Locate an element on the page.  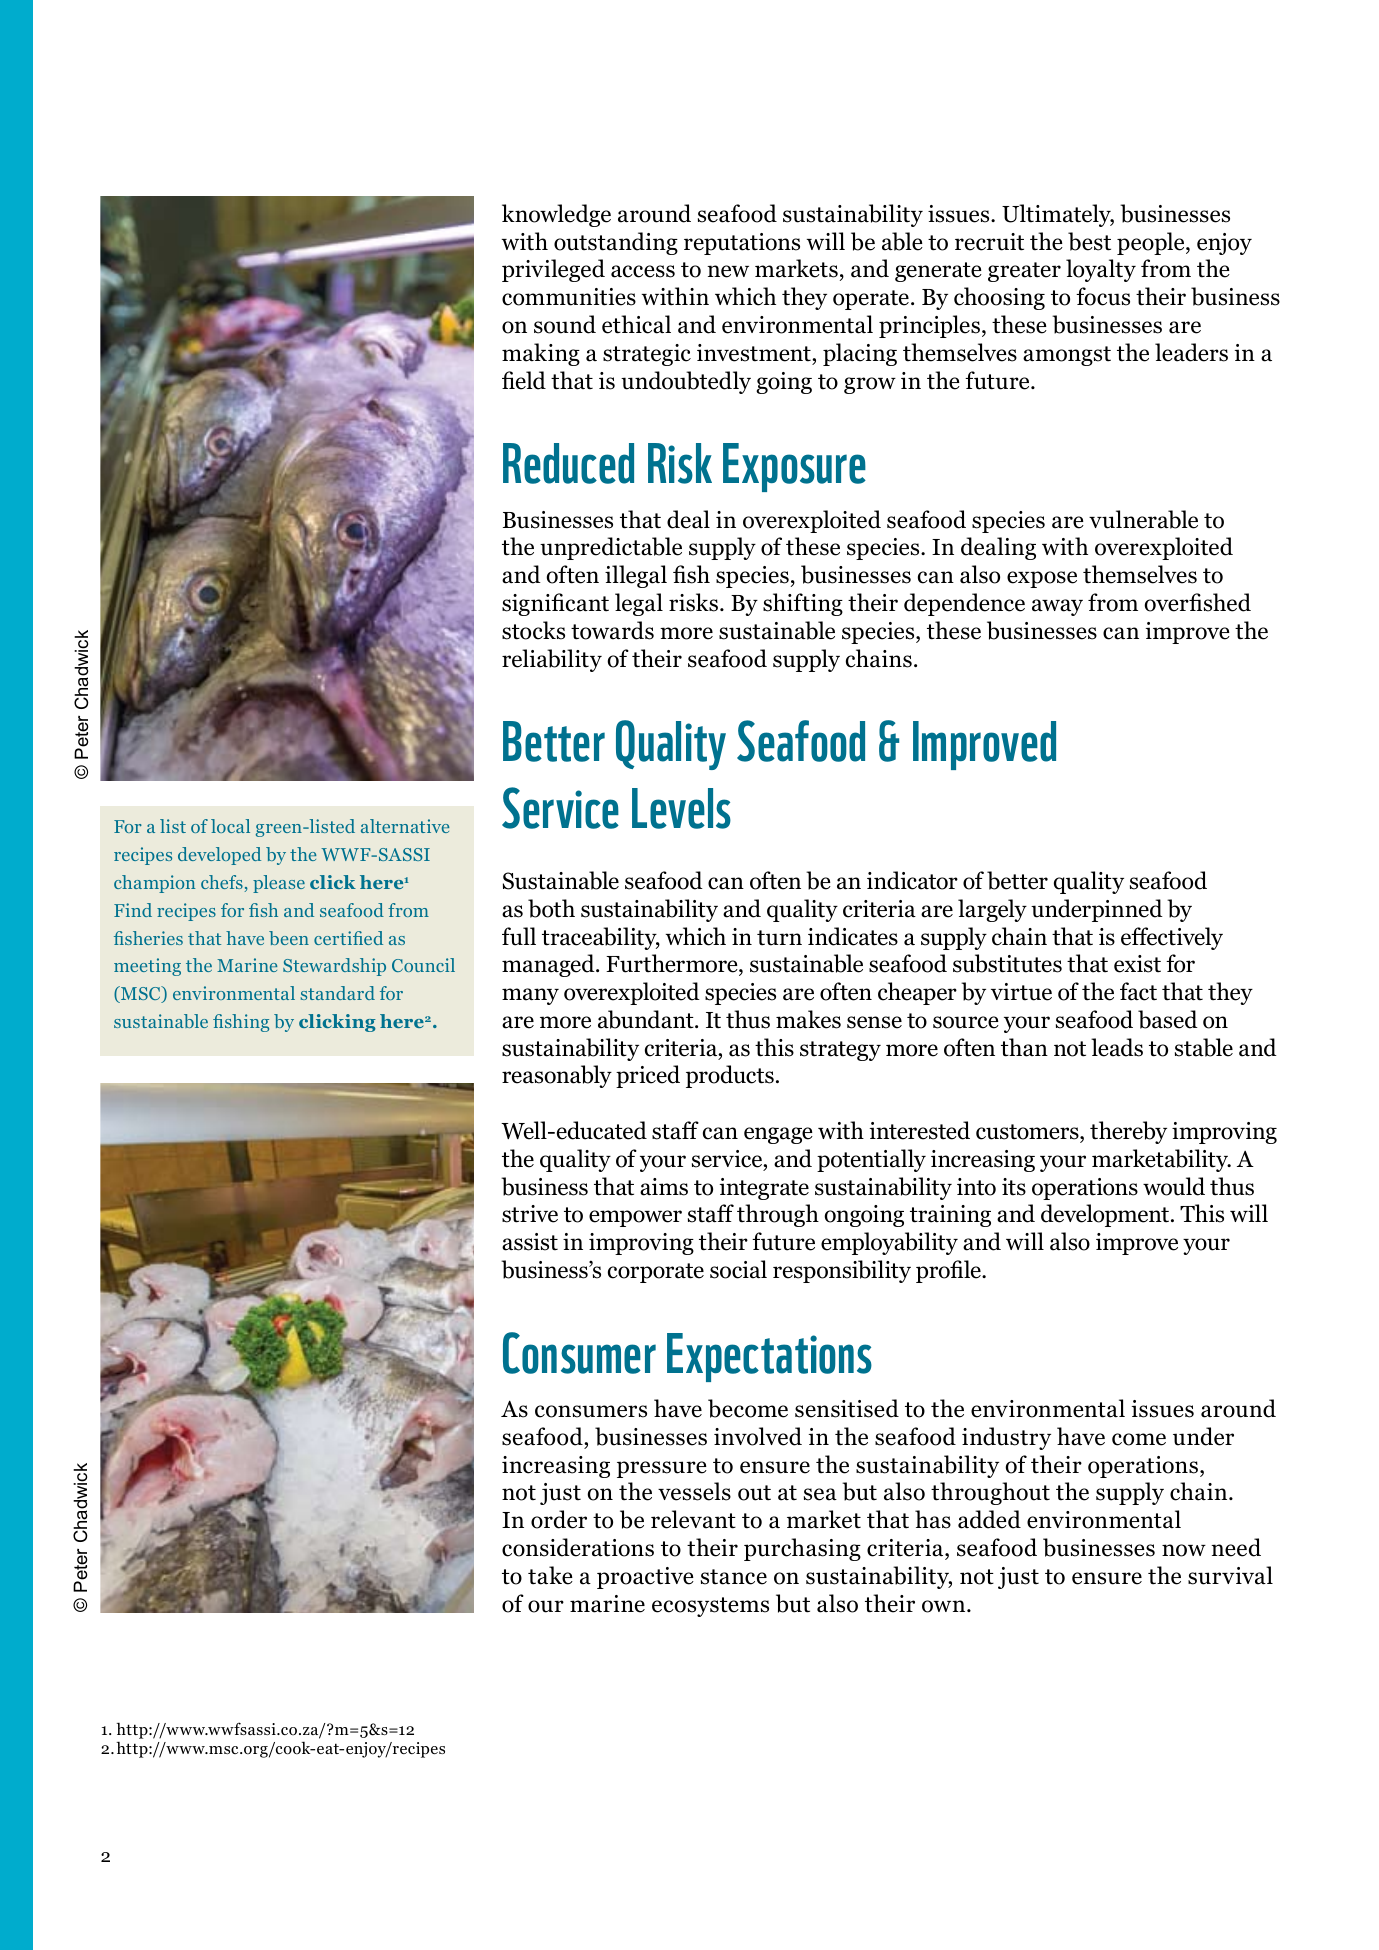
loyalty is located at coordinates (1101, 270).
